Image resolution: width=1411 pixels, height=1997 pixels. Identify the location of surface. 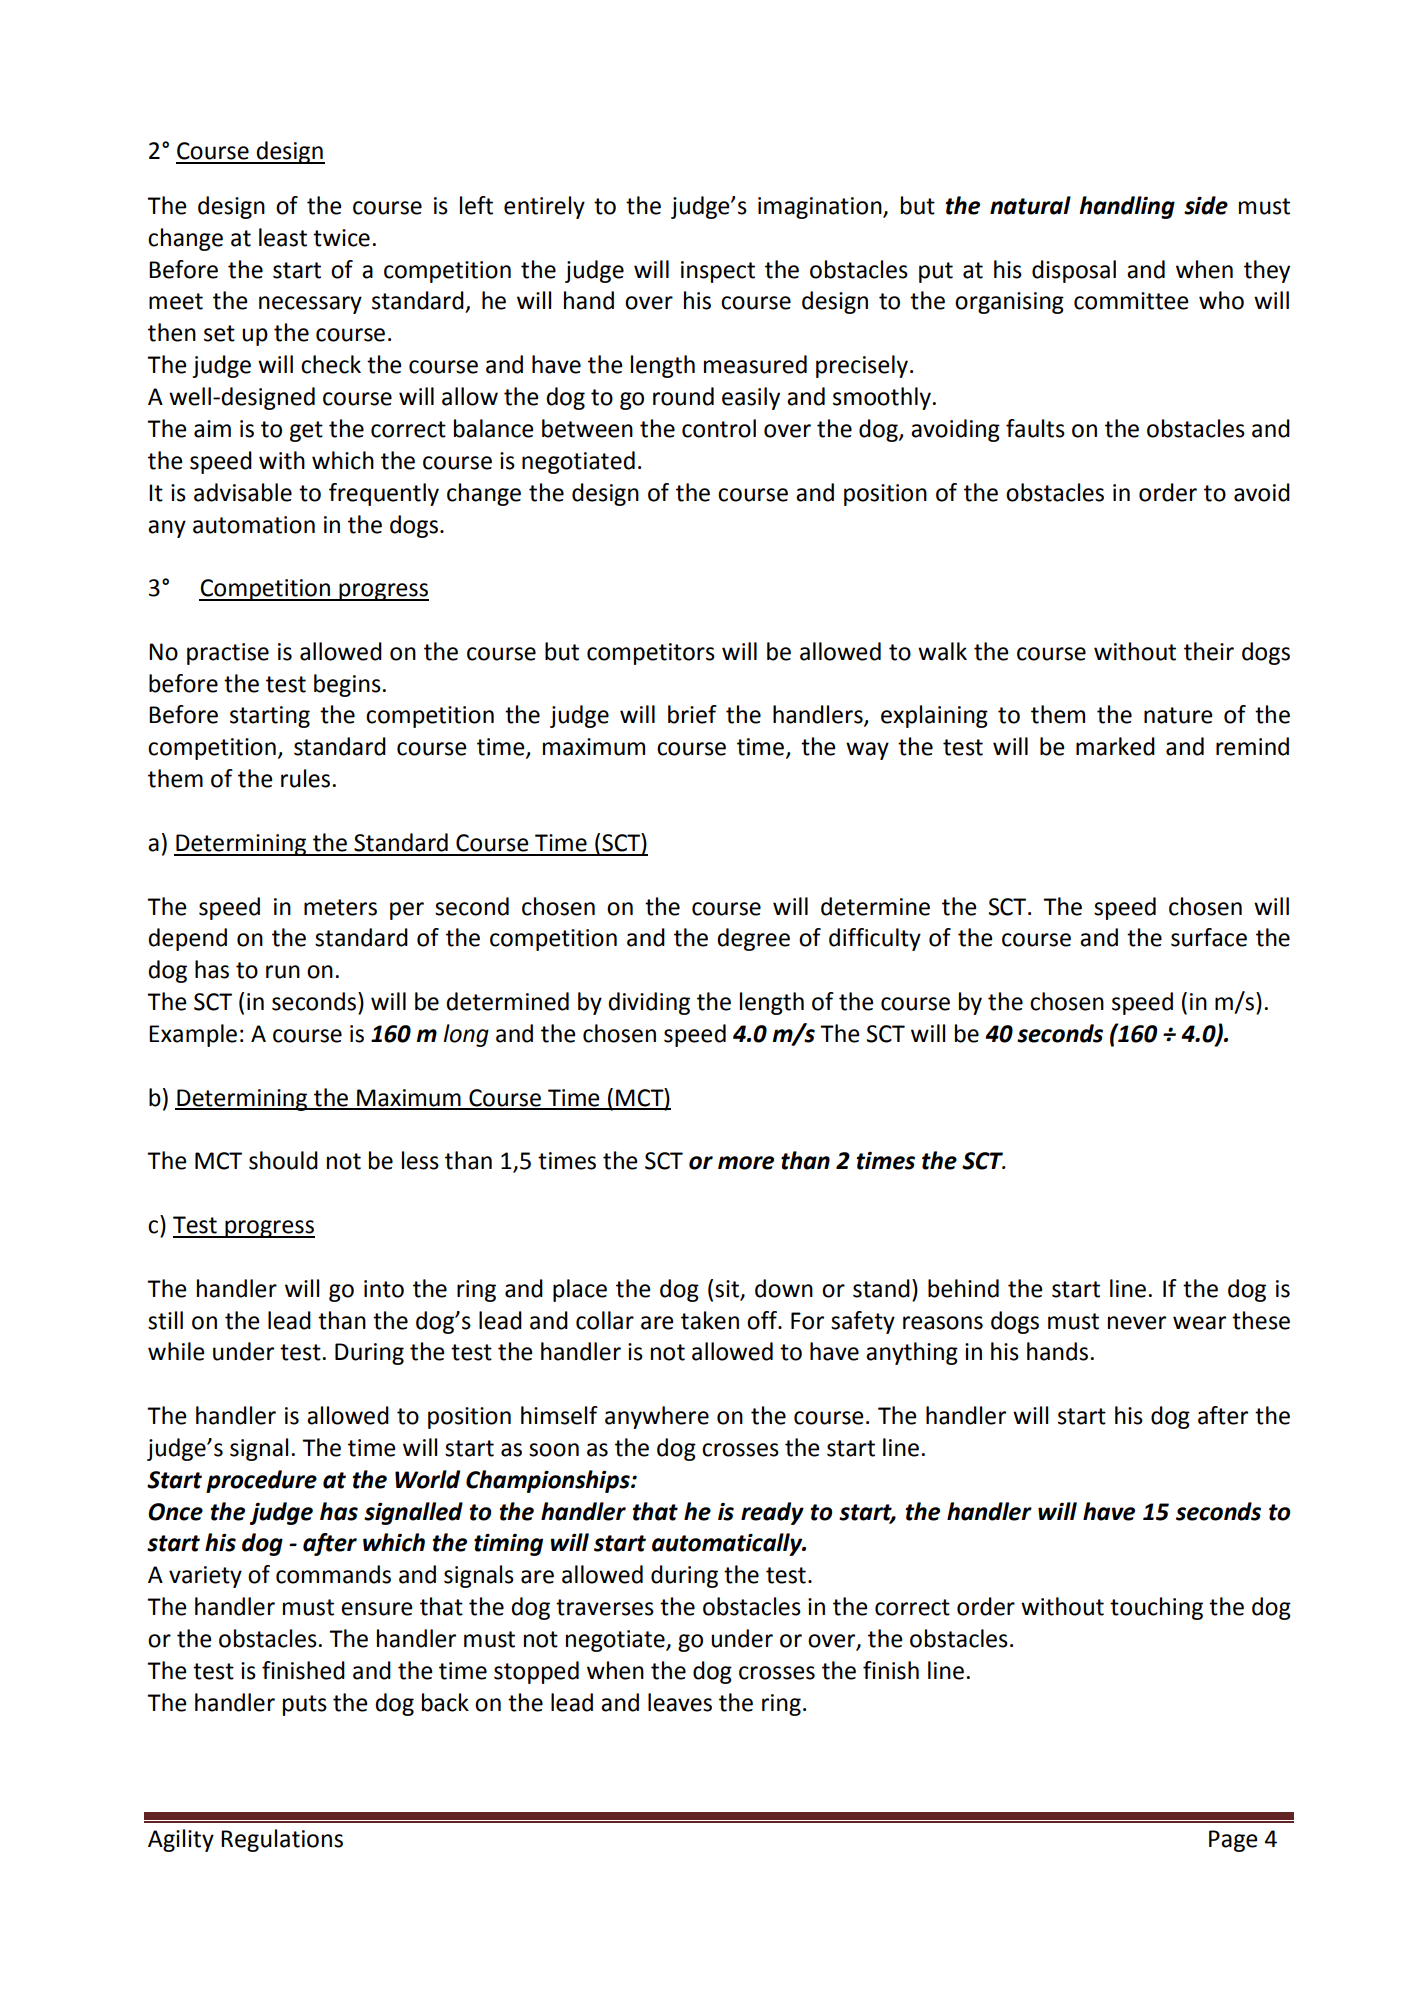
(1209, 937).
